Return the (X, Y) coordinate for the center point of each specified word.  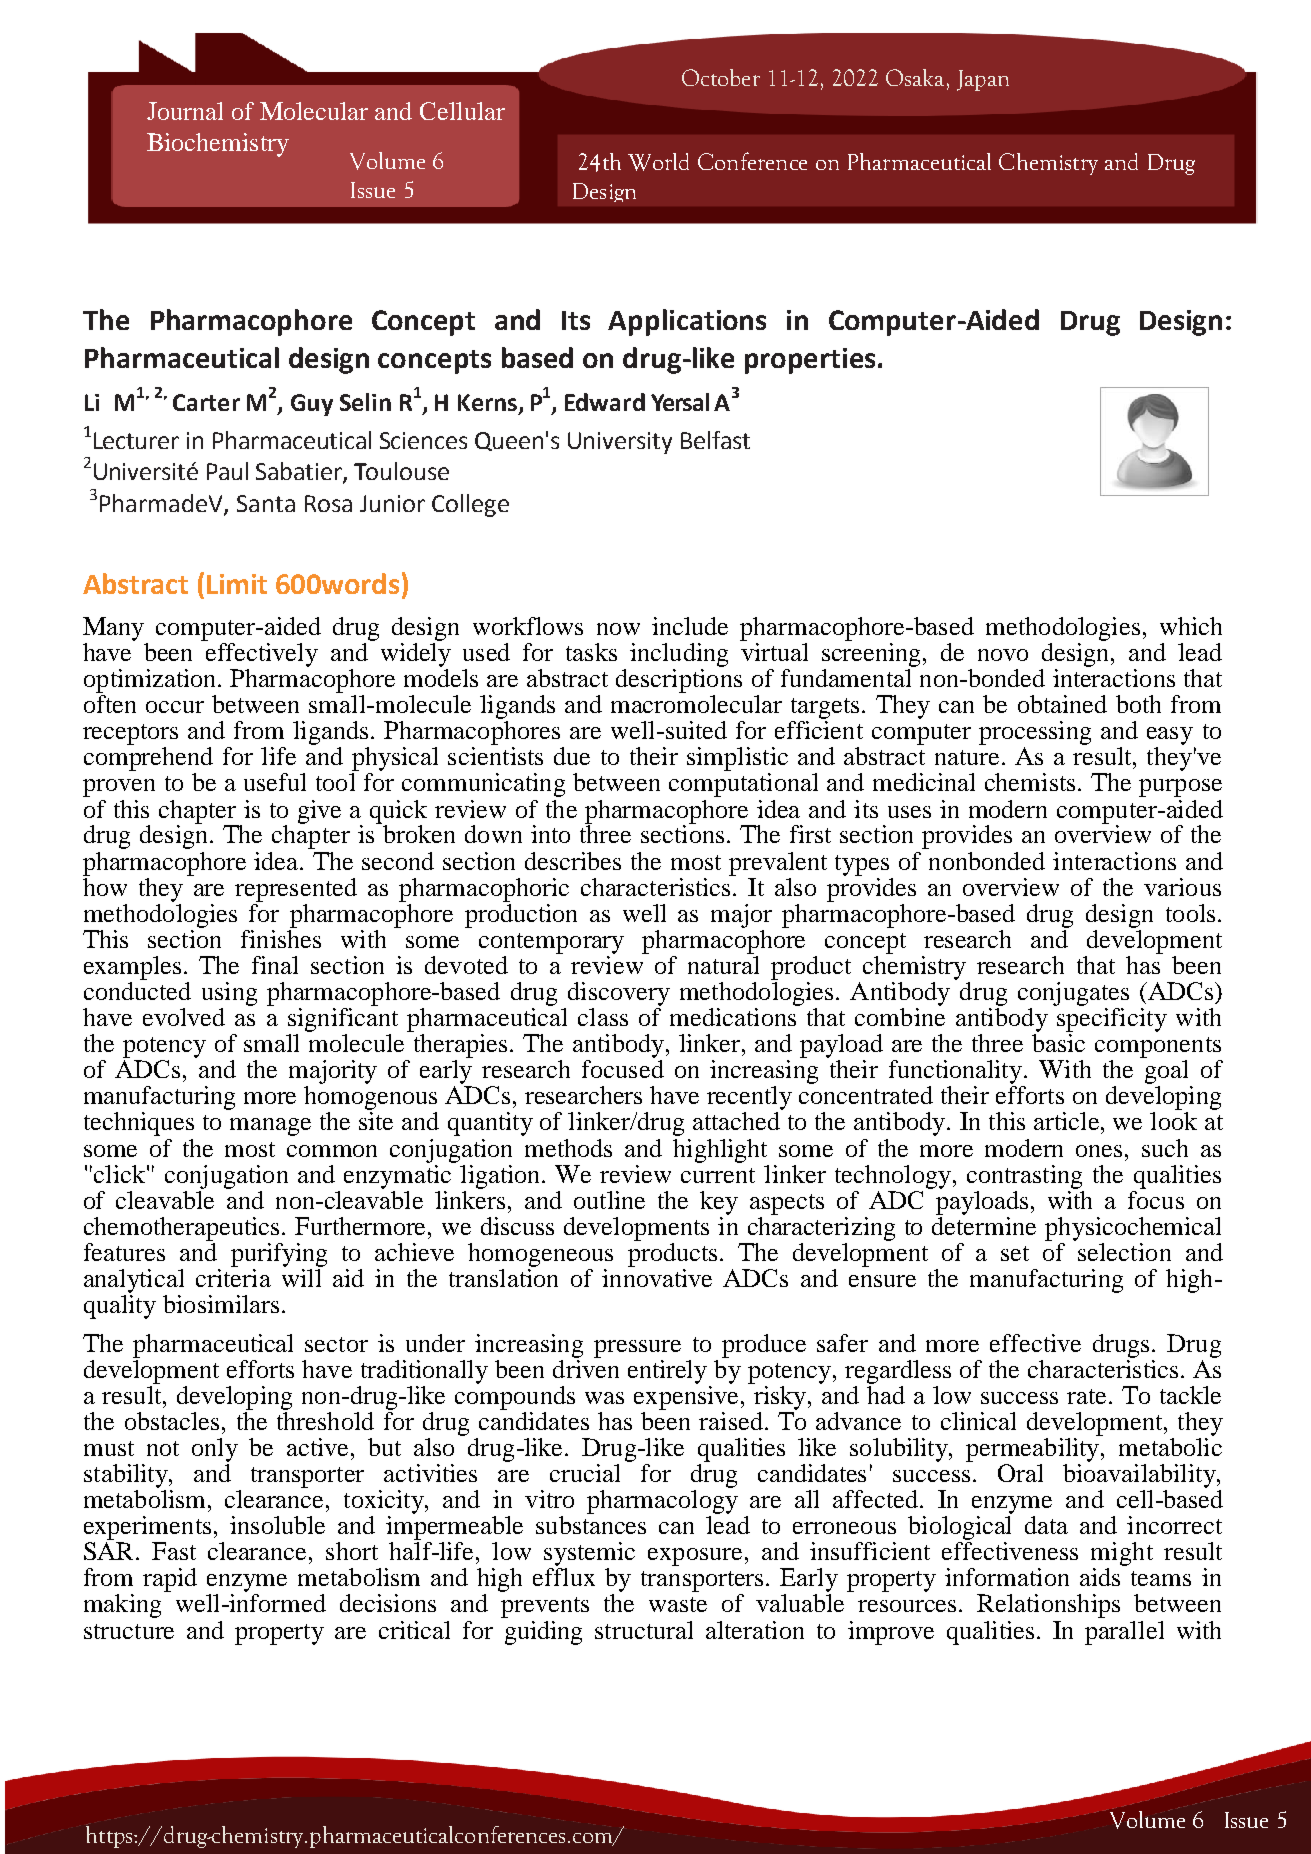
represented (296, 890)
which (1191, 626)
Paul (227, 471)
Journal (185, 111)
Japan (983, 80)
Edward (605, 402)
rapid (170, 1580)
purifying (279, 1255)
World (658, 162)
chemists (1030, 782)
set (1015, 1253)
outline (609, 1200)
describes (573, 861)
